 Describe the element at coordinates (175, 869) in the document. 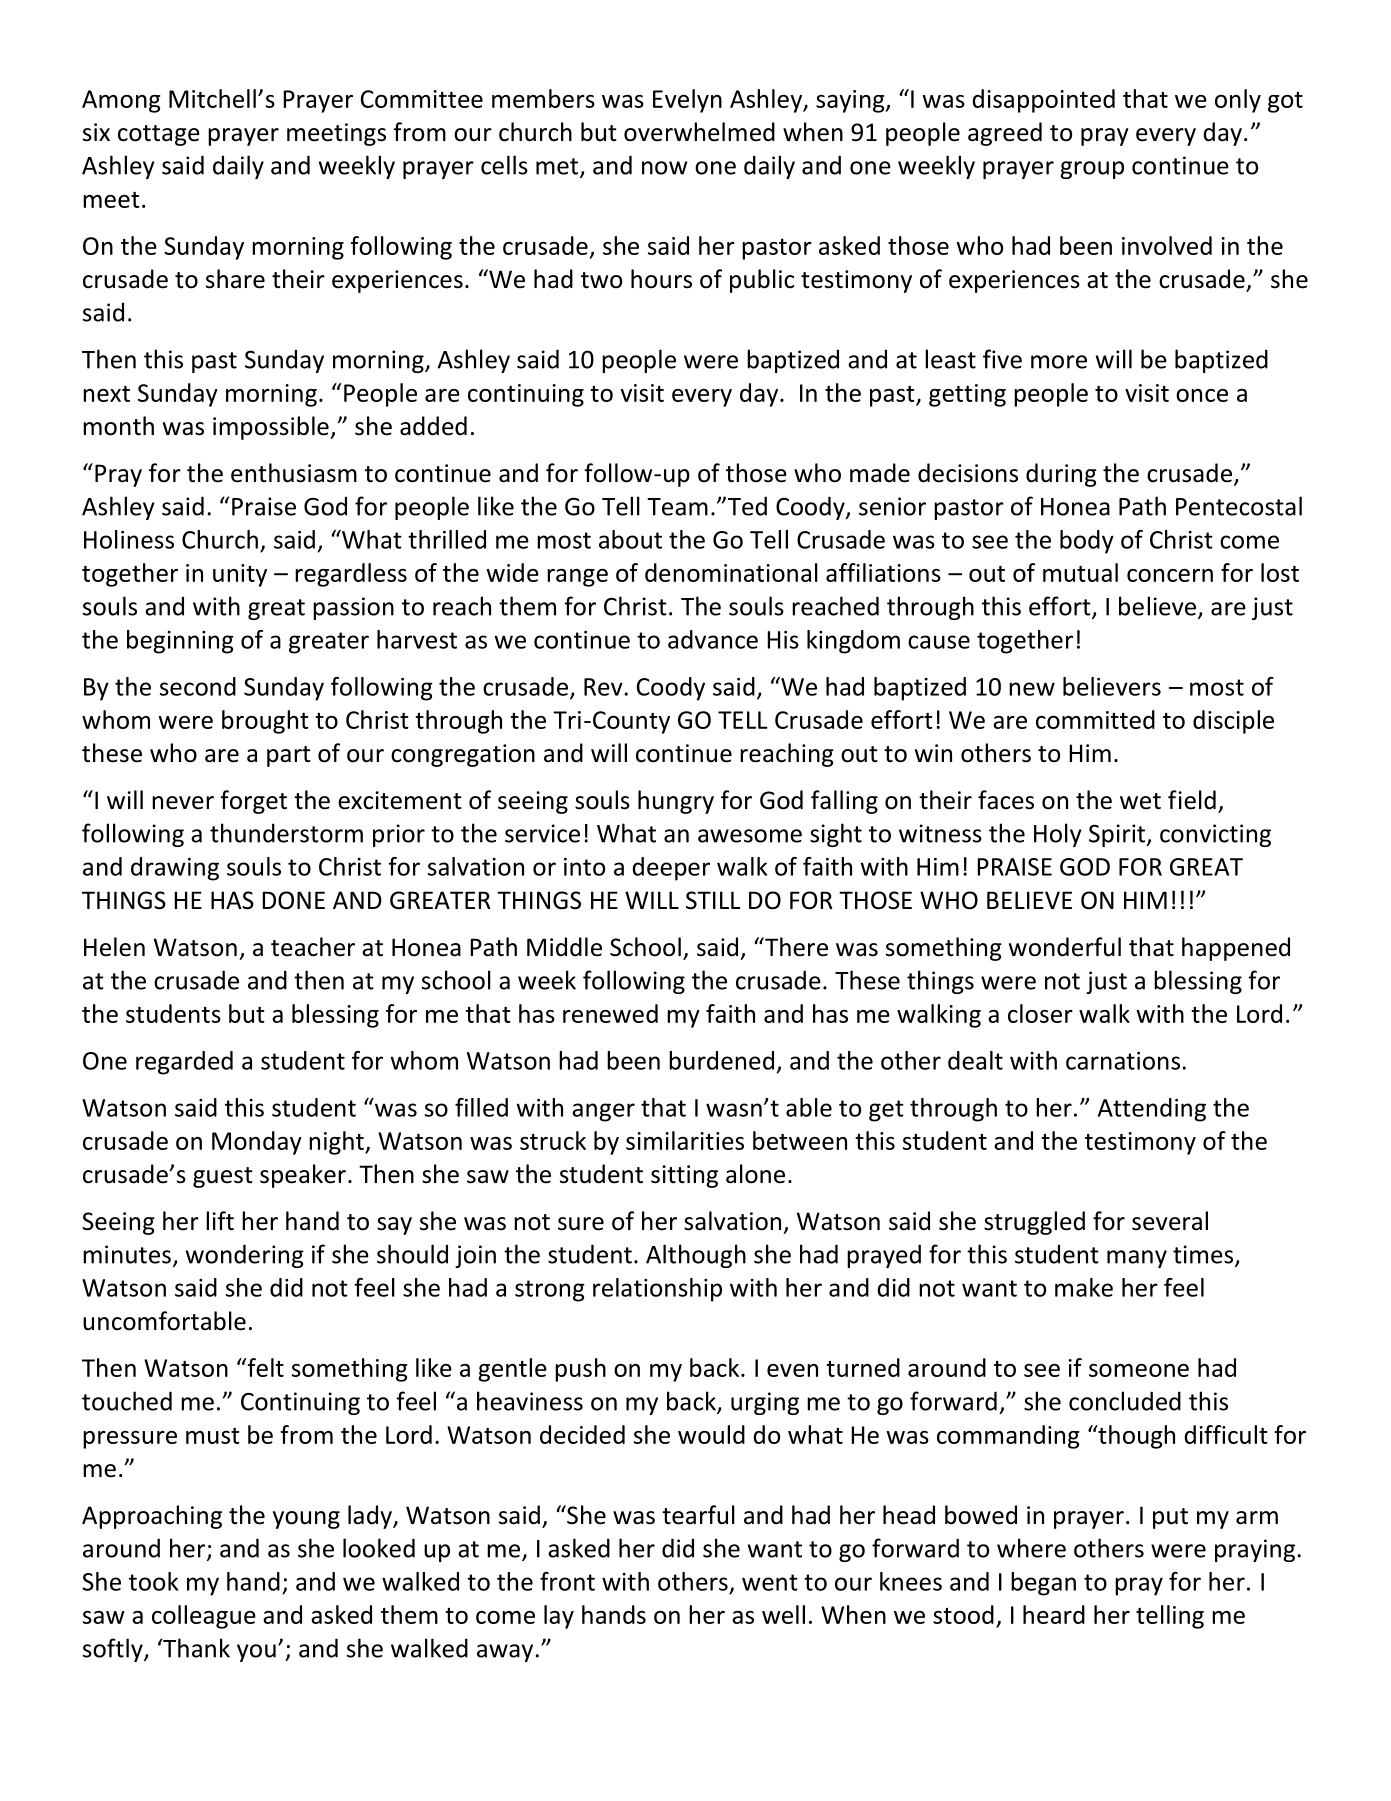

I see `drawing` at that location.
